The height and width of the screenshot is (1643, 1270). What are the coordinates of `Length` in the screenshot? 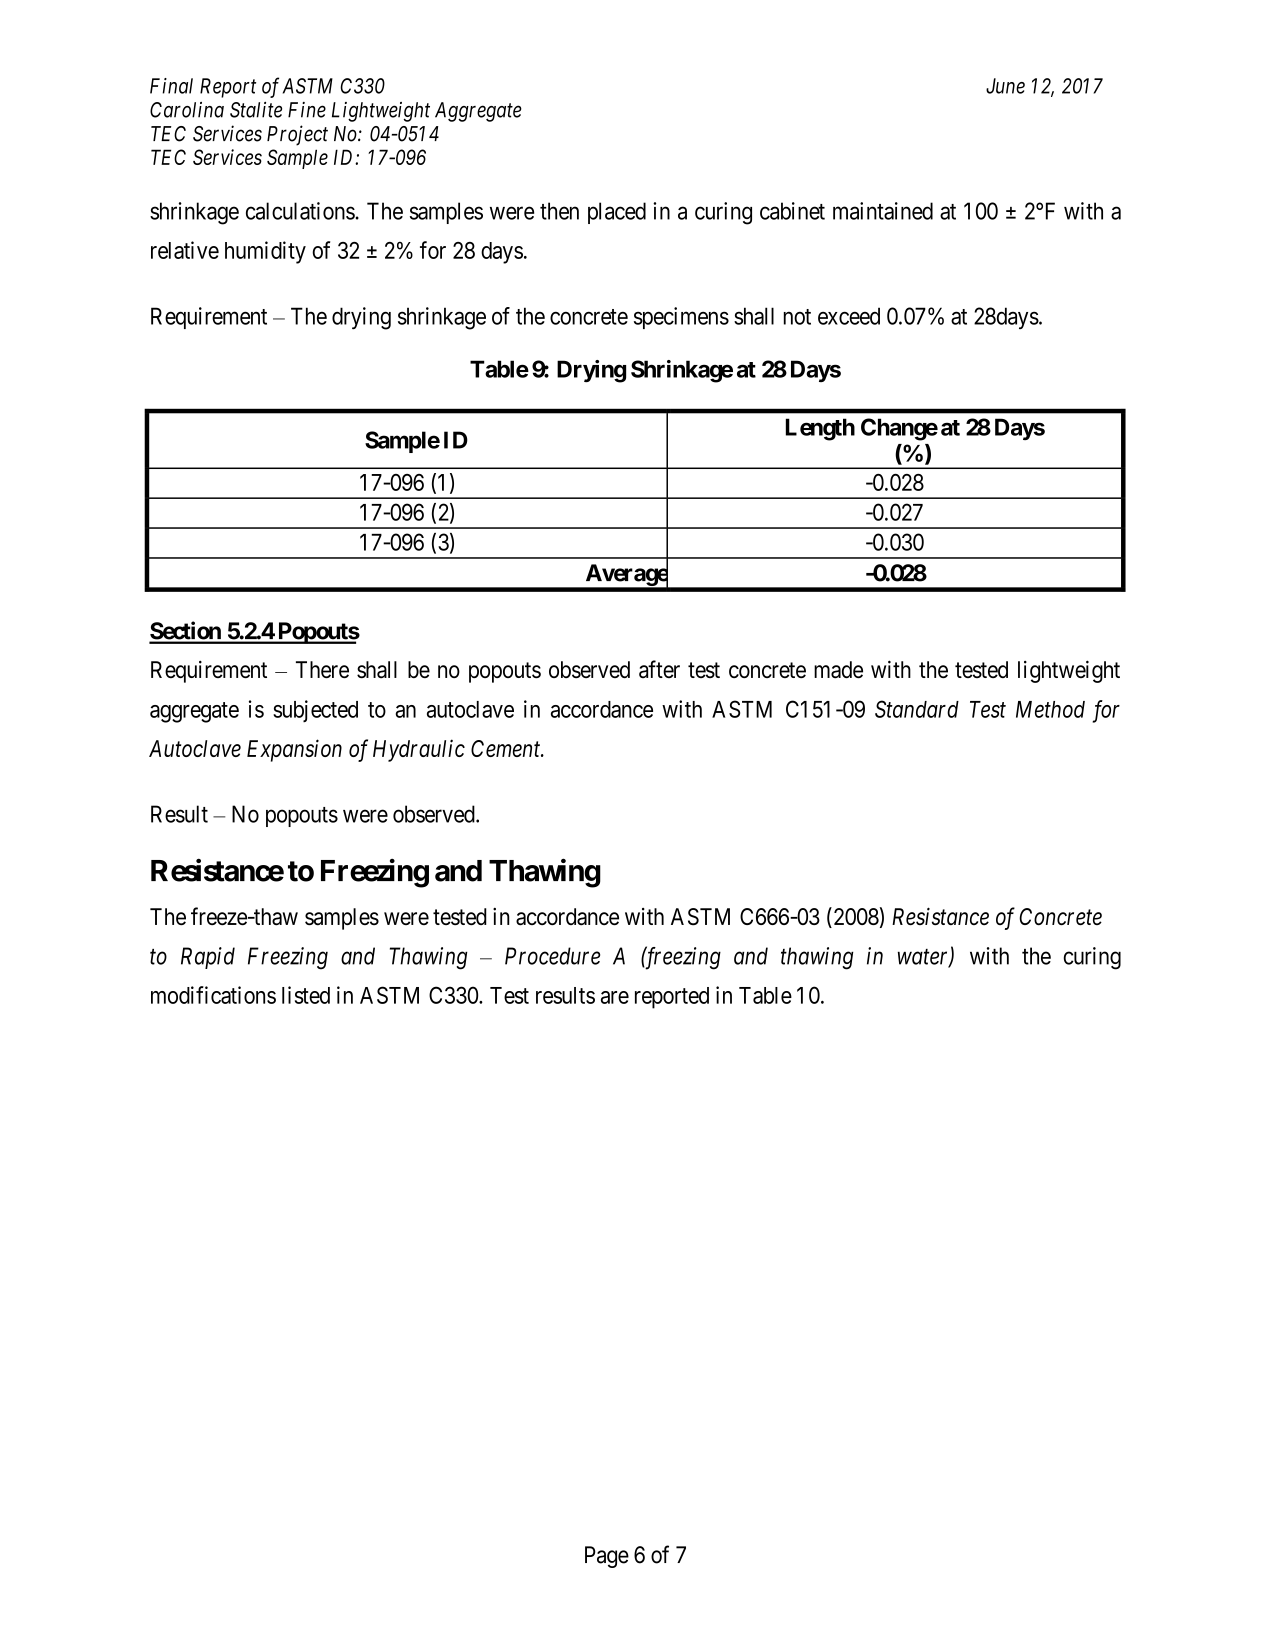 It's located at (820, 429).
